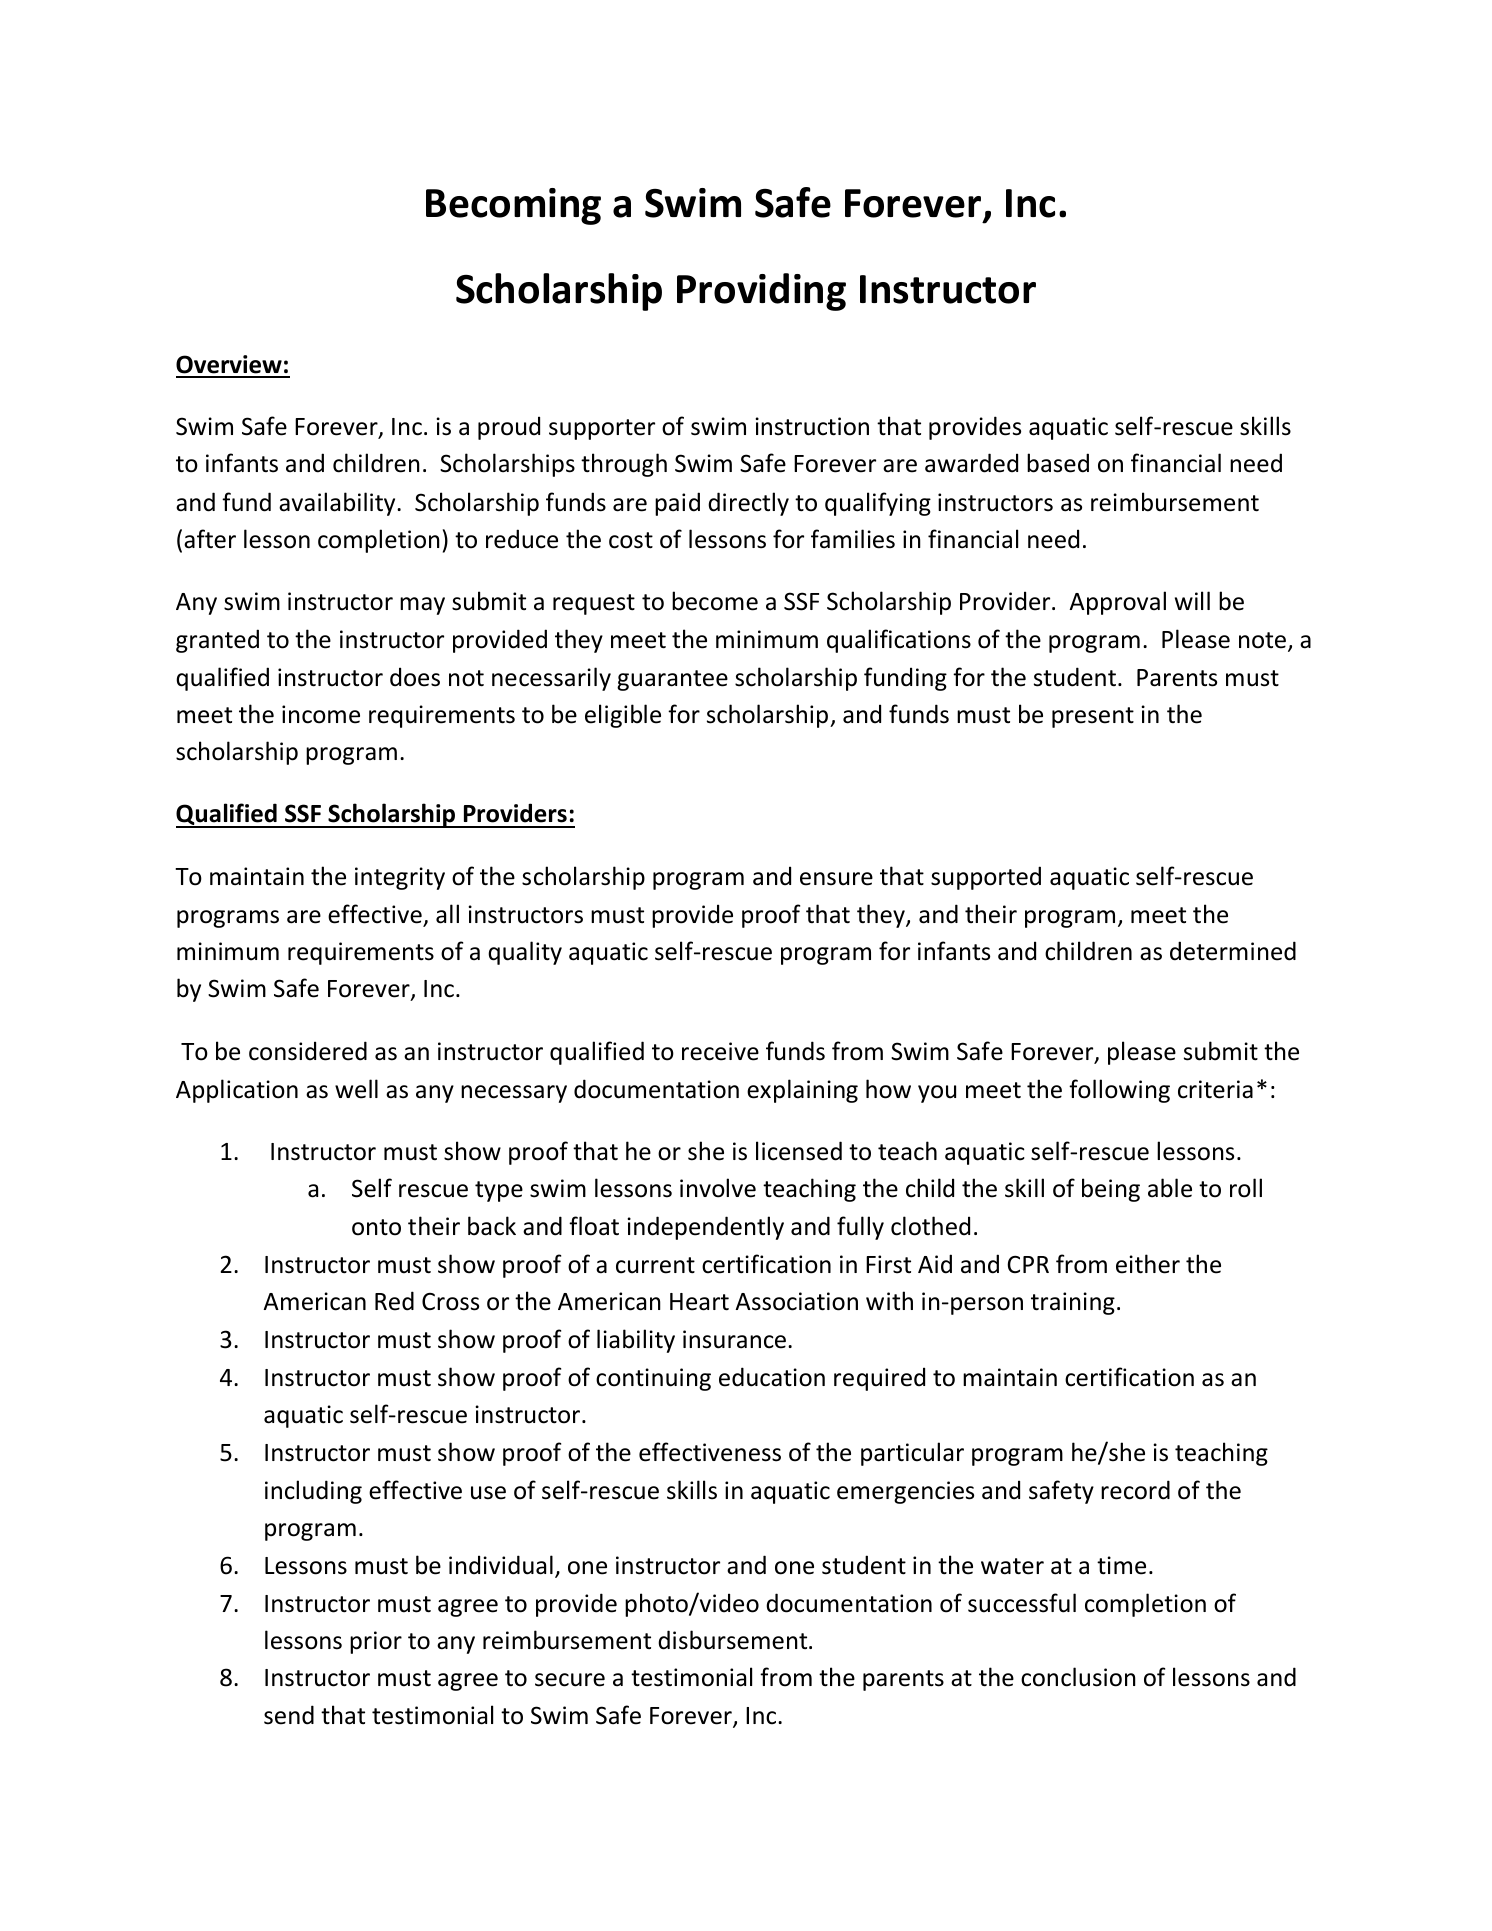  I want to click on onto, so click(376, 1227).
